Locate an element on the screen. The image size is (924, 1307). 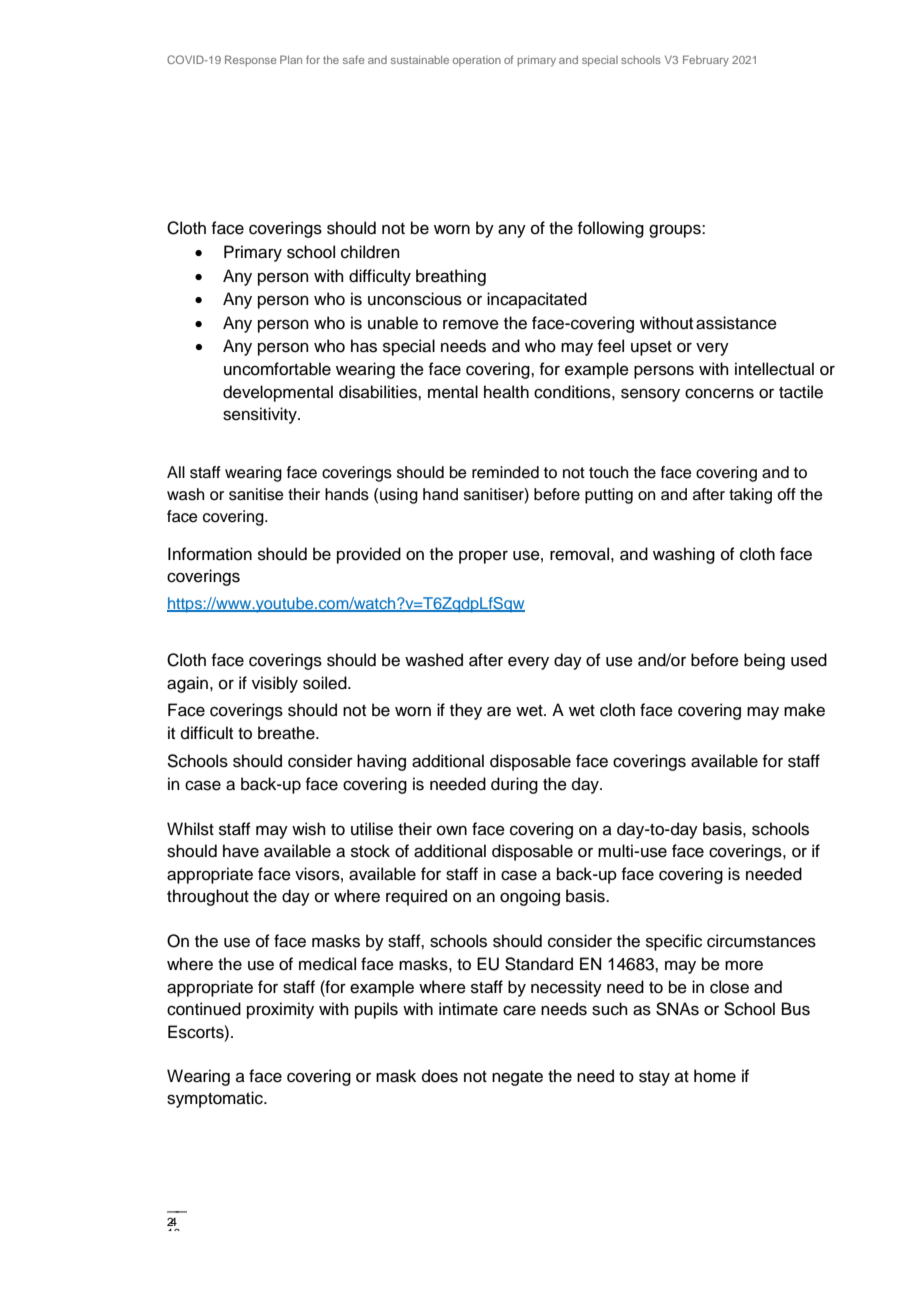
health is located at coordinates (506, 392).
